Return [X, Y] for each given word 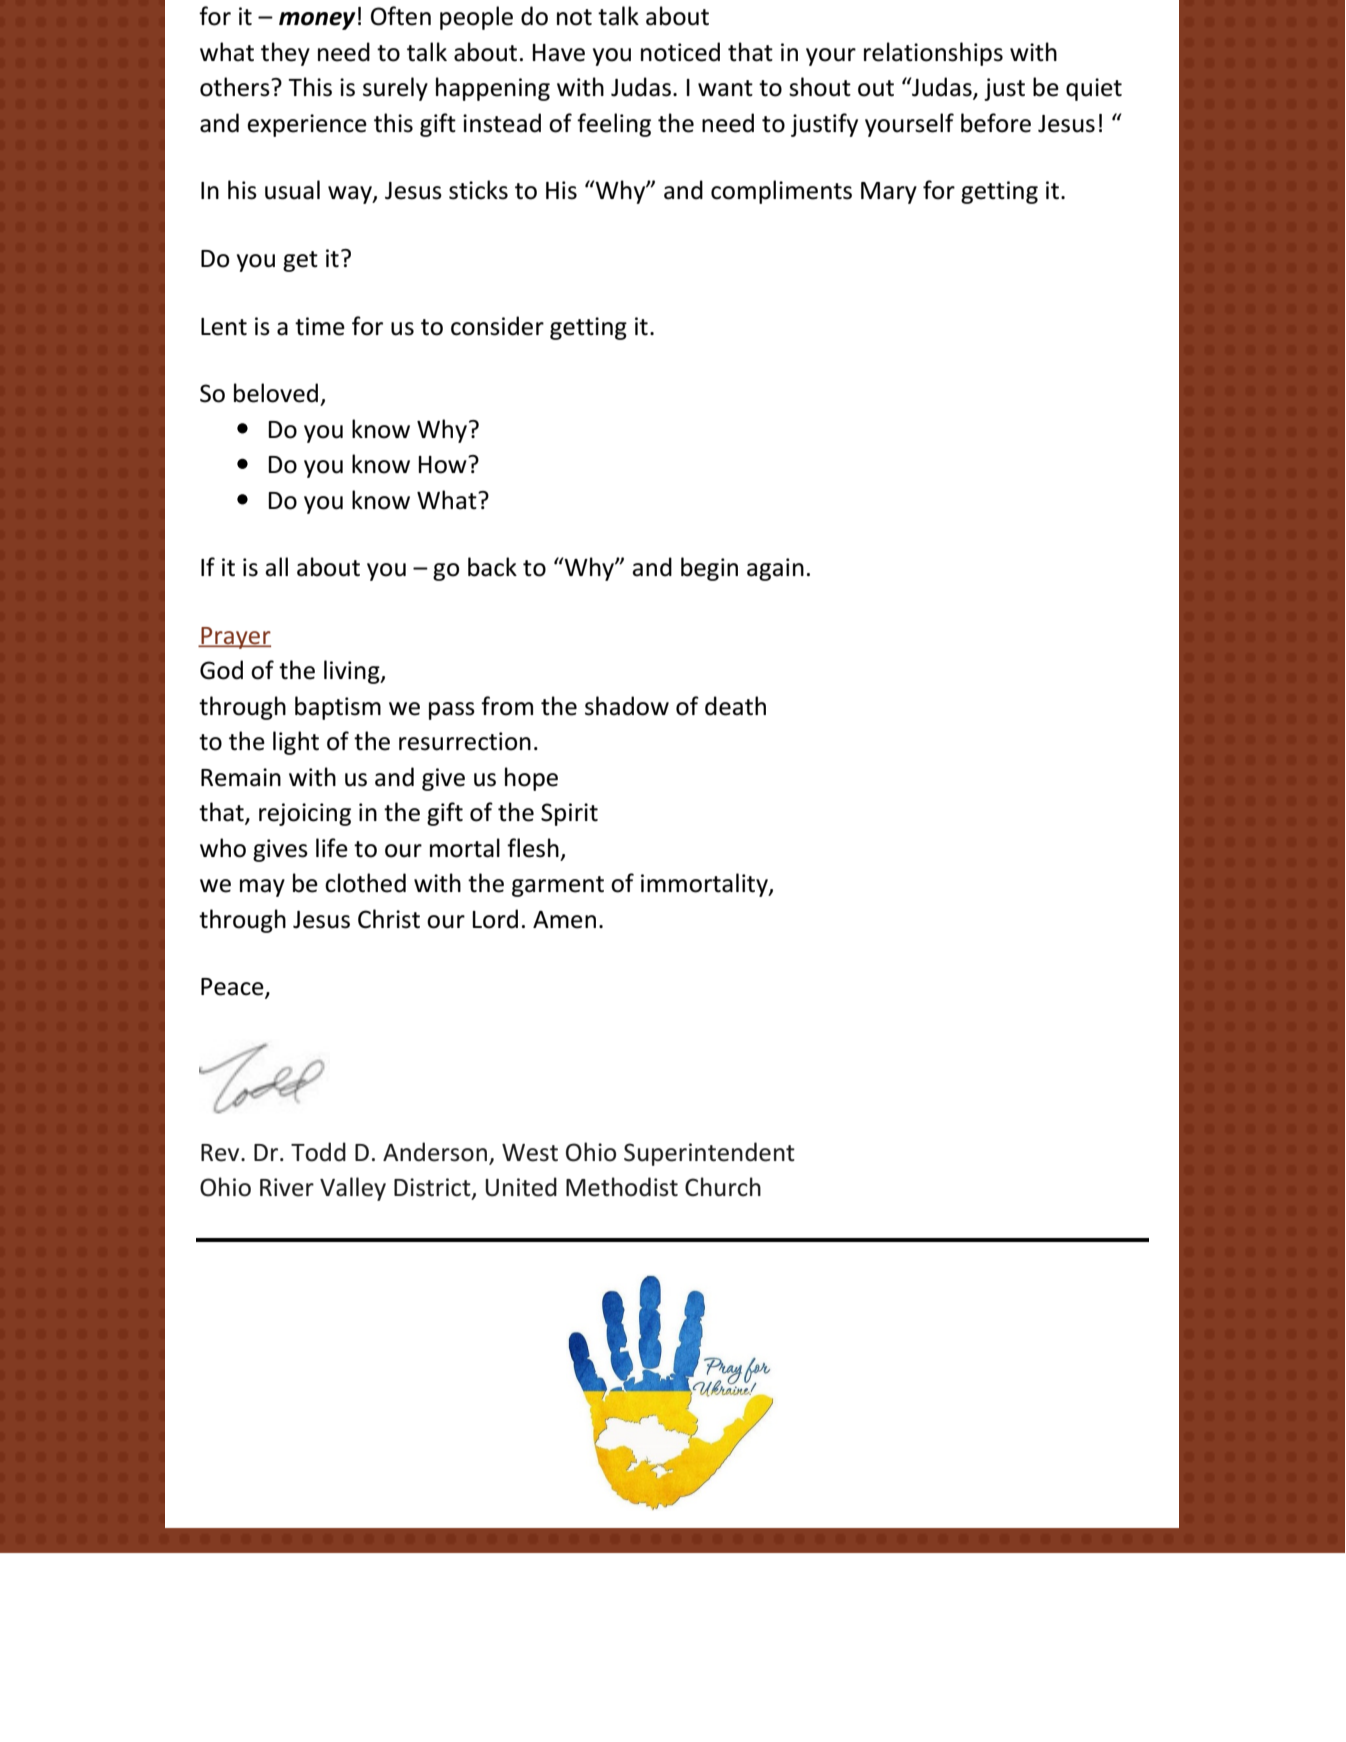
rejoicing [305, 814]
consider [497, 326]
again [775, 569]
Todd [318, 1152]
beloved [276, 393]
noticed [680, 52]
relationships [933, 54]
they [285, 54]
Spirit [569, 814]
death [735, 706]
